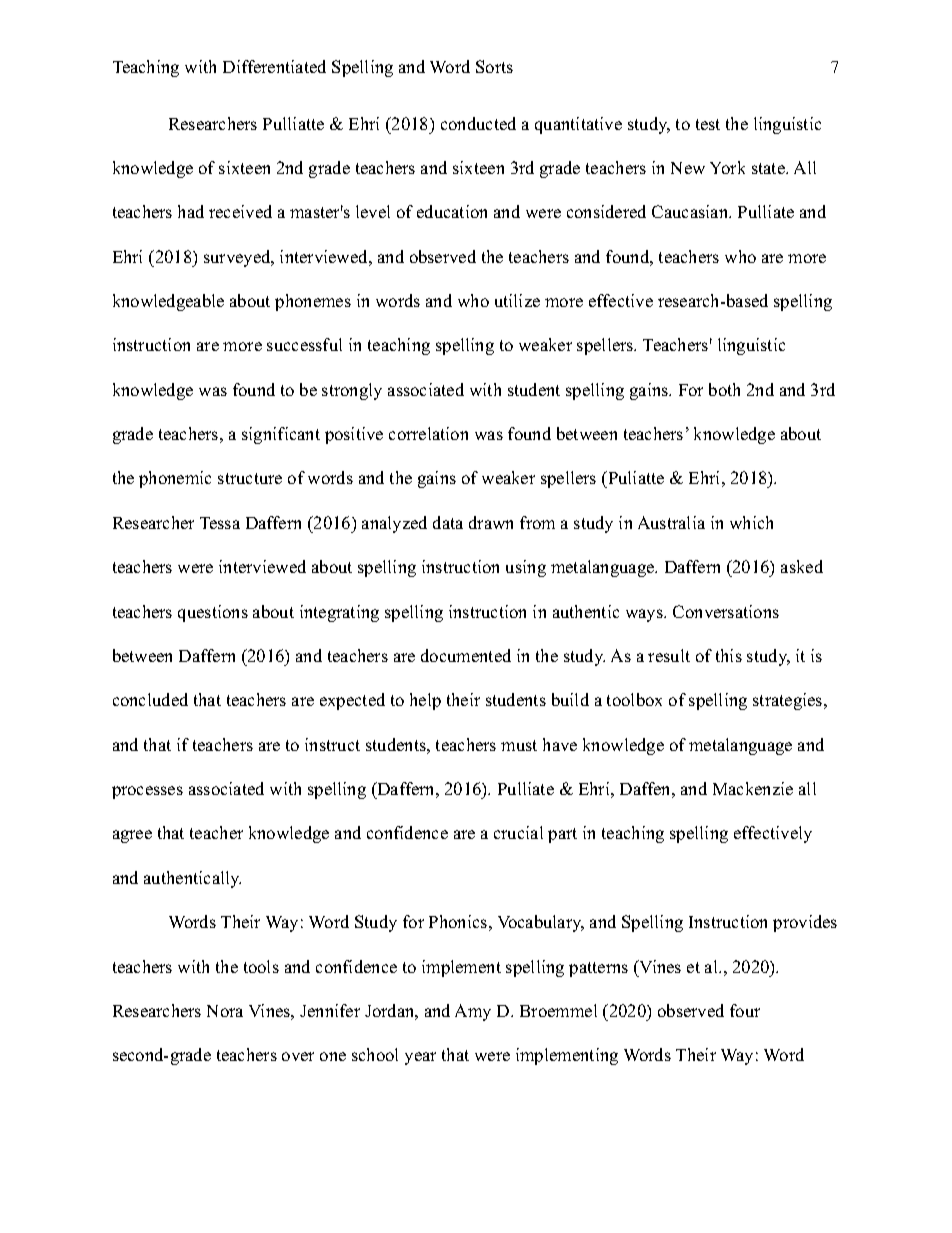  Describe the element at coordinates (745, 1010) in the document. I see `four` at that location.
